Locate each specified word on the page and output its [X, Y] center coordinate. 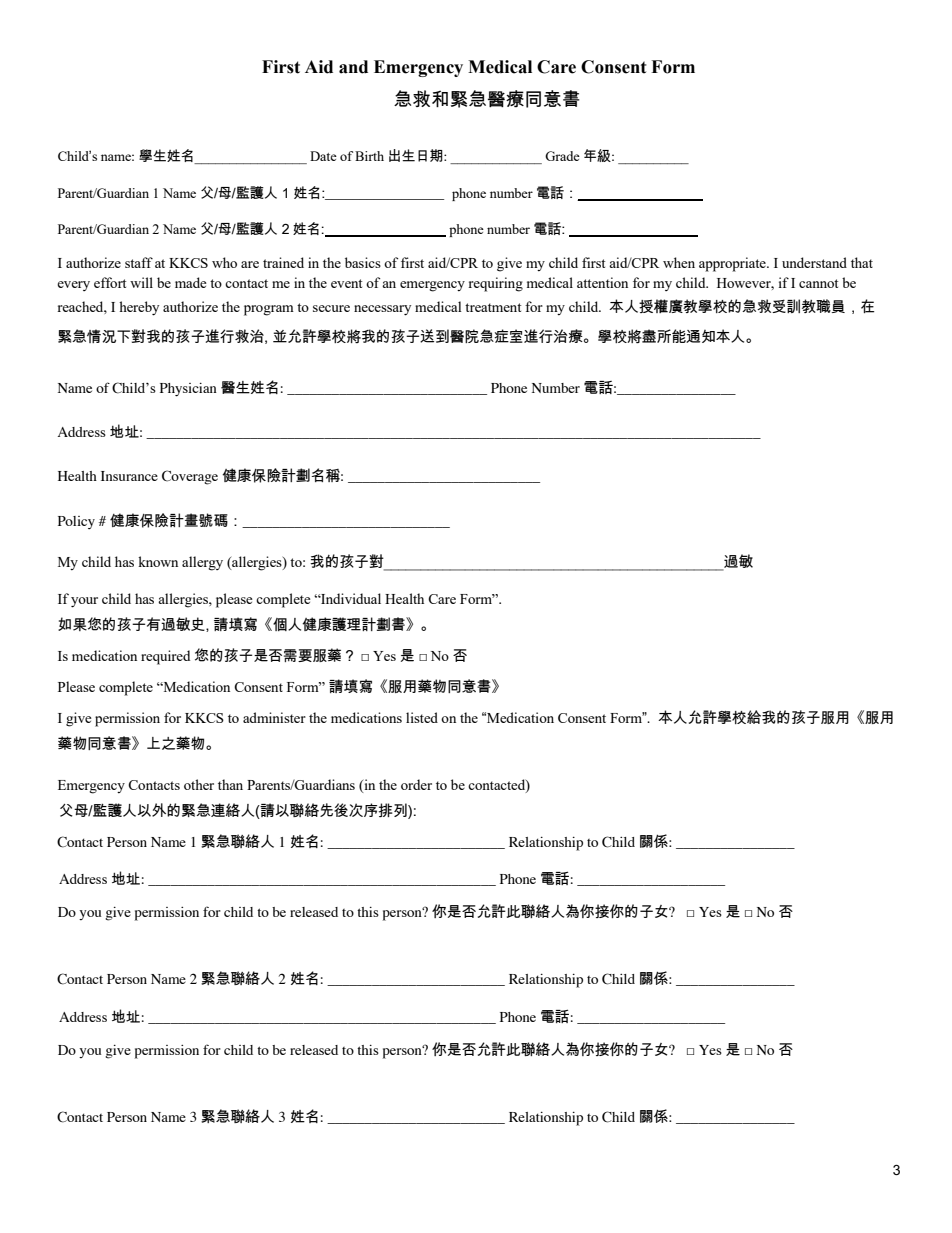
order [416, 784]
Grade [562, 156]
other [199, 784]
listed [422, 717]
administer [274, 717]
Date [323, 156]
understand [814, 262]
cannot [818, 283]
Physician [188, 390]
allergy [202, 563]
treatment [493, 307]
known [158, 561]
